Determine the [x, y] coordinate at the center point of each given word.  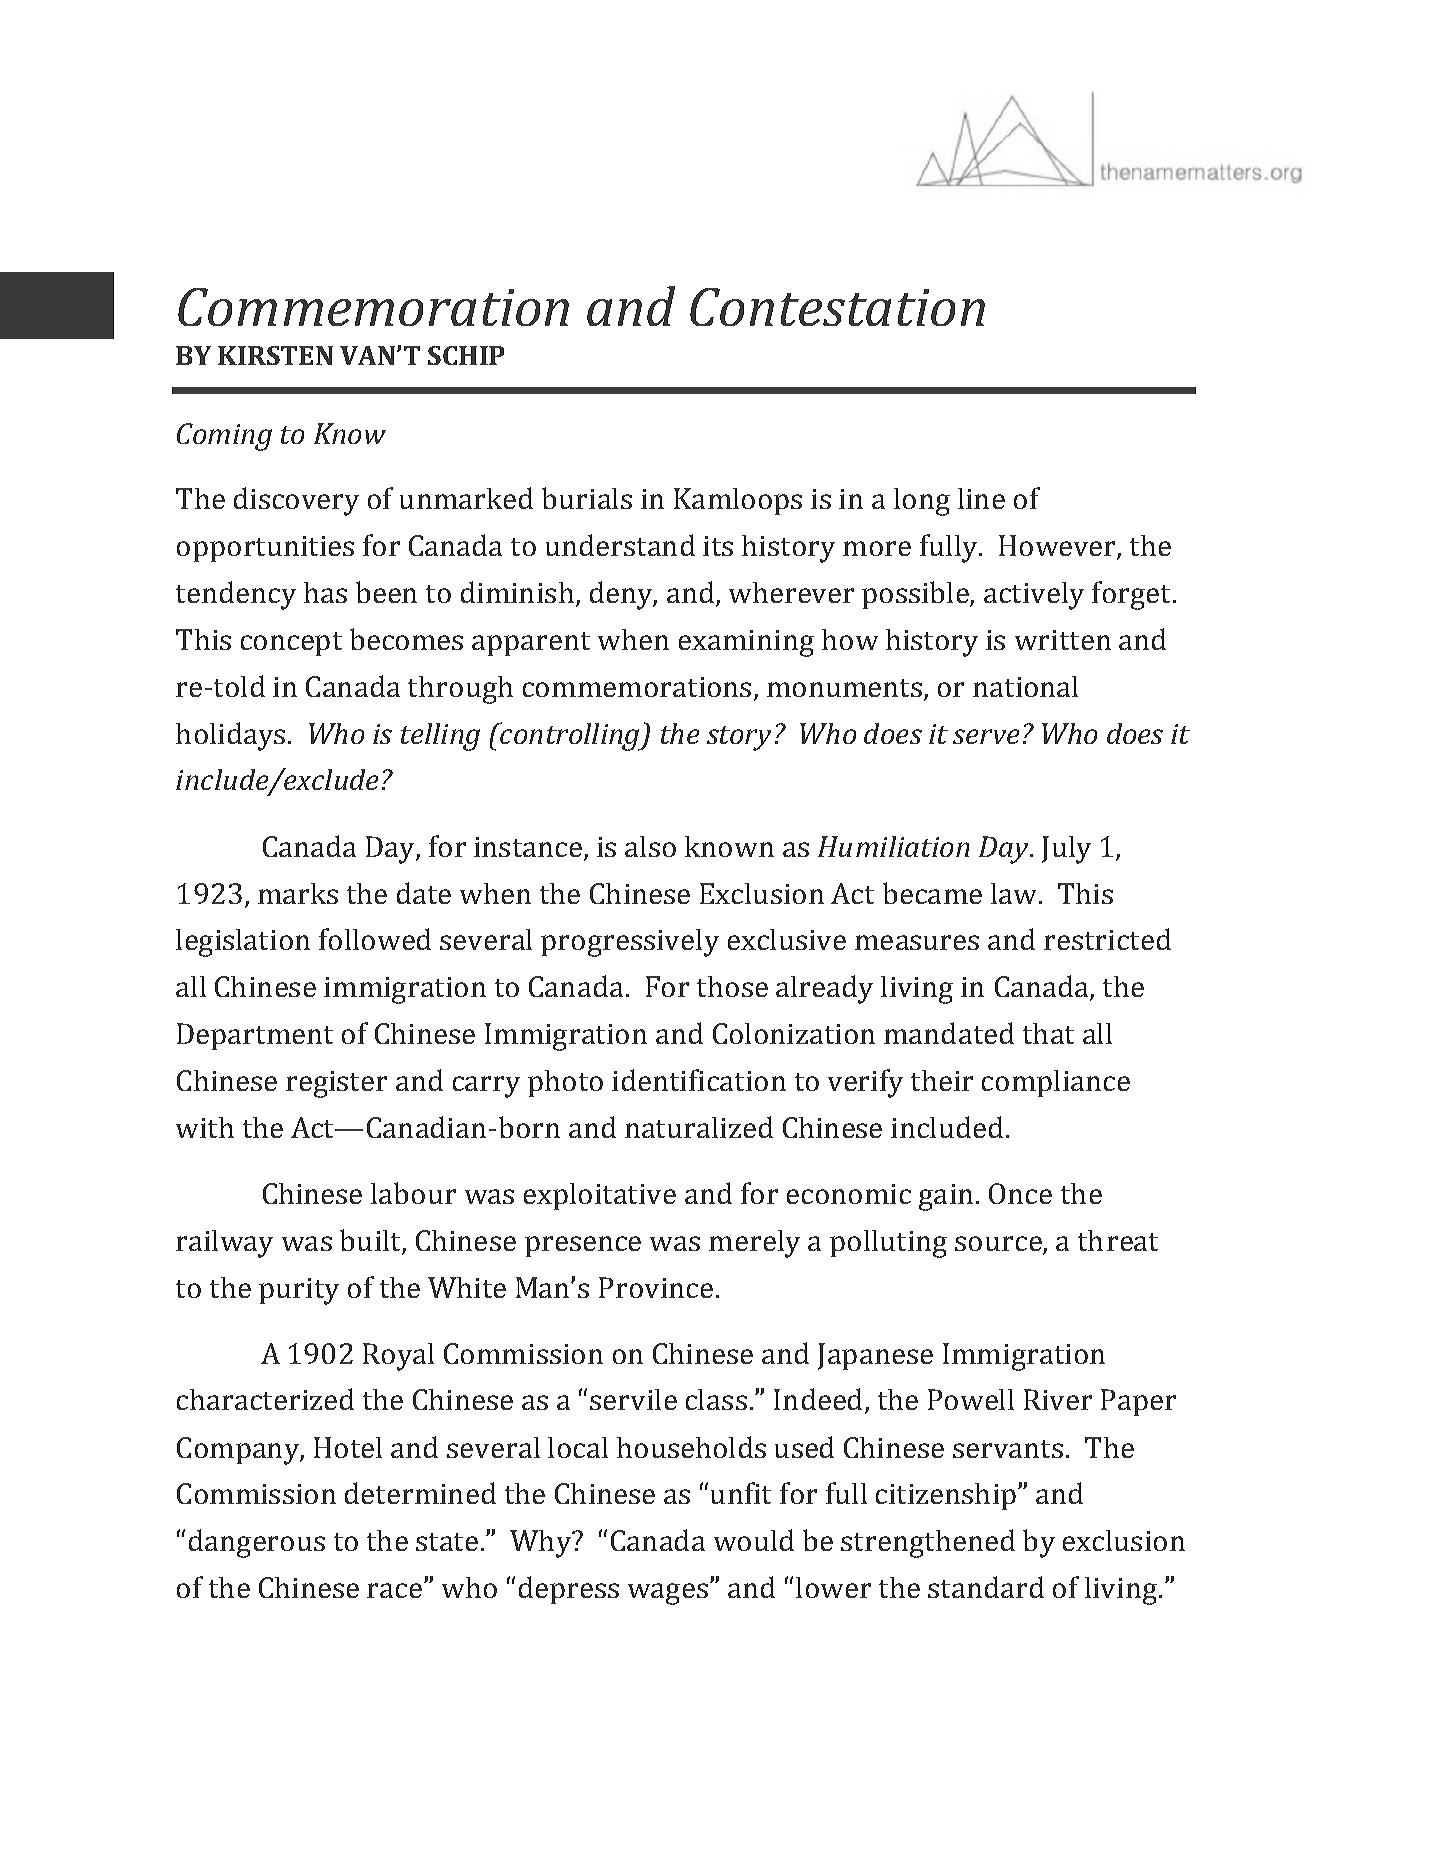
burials [587, 498]
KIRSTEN [275, 355]
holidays [230, 736]
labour [413, 1193]
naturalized [699, 1127]
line [981, 498]
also [650, 846]
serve [986, 736]
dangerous [257, 1543]
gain [946, 1197]
